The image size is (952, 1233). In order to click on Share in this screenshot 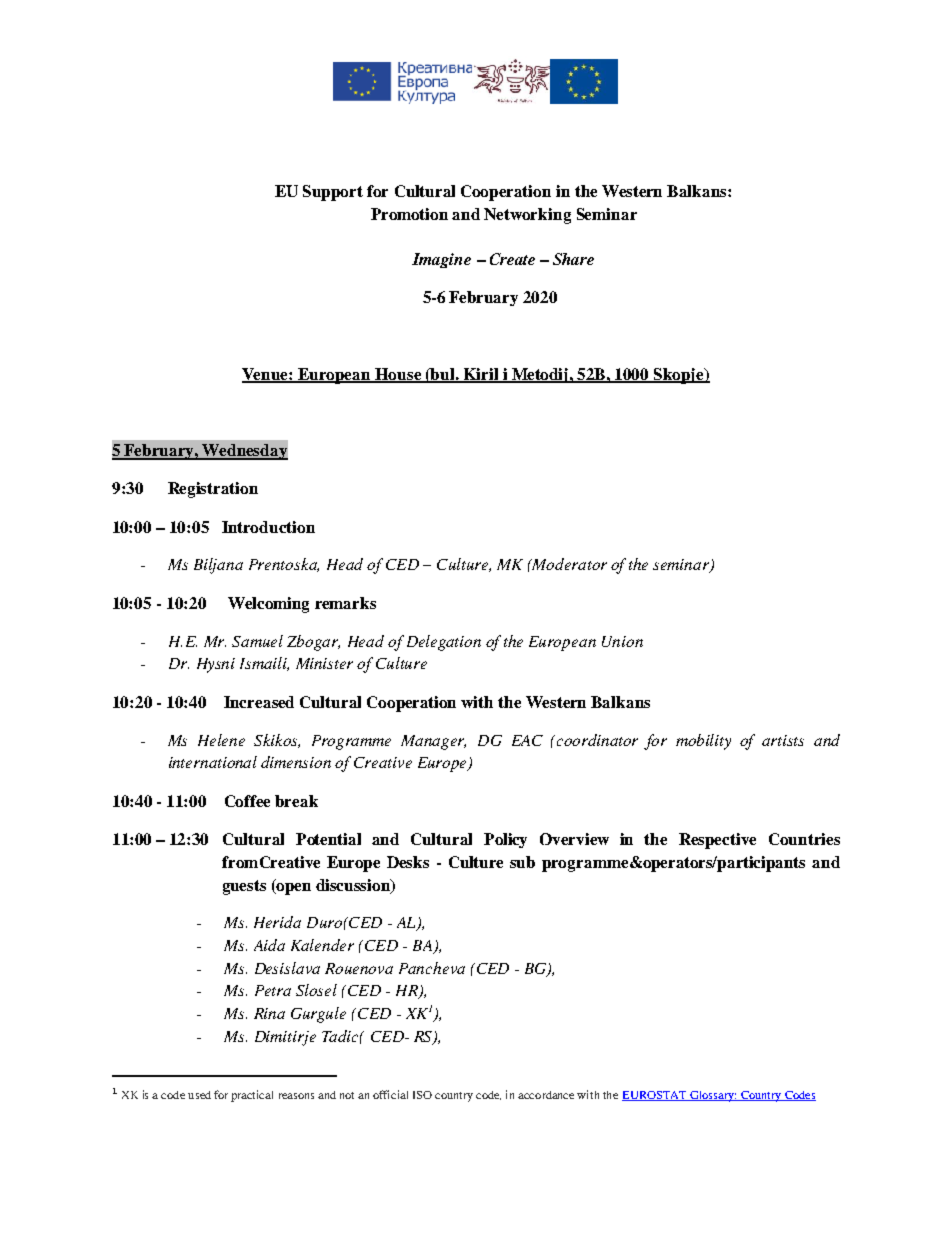, I will do `click(573, 259)`.
